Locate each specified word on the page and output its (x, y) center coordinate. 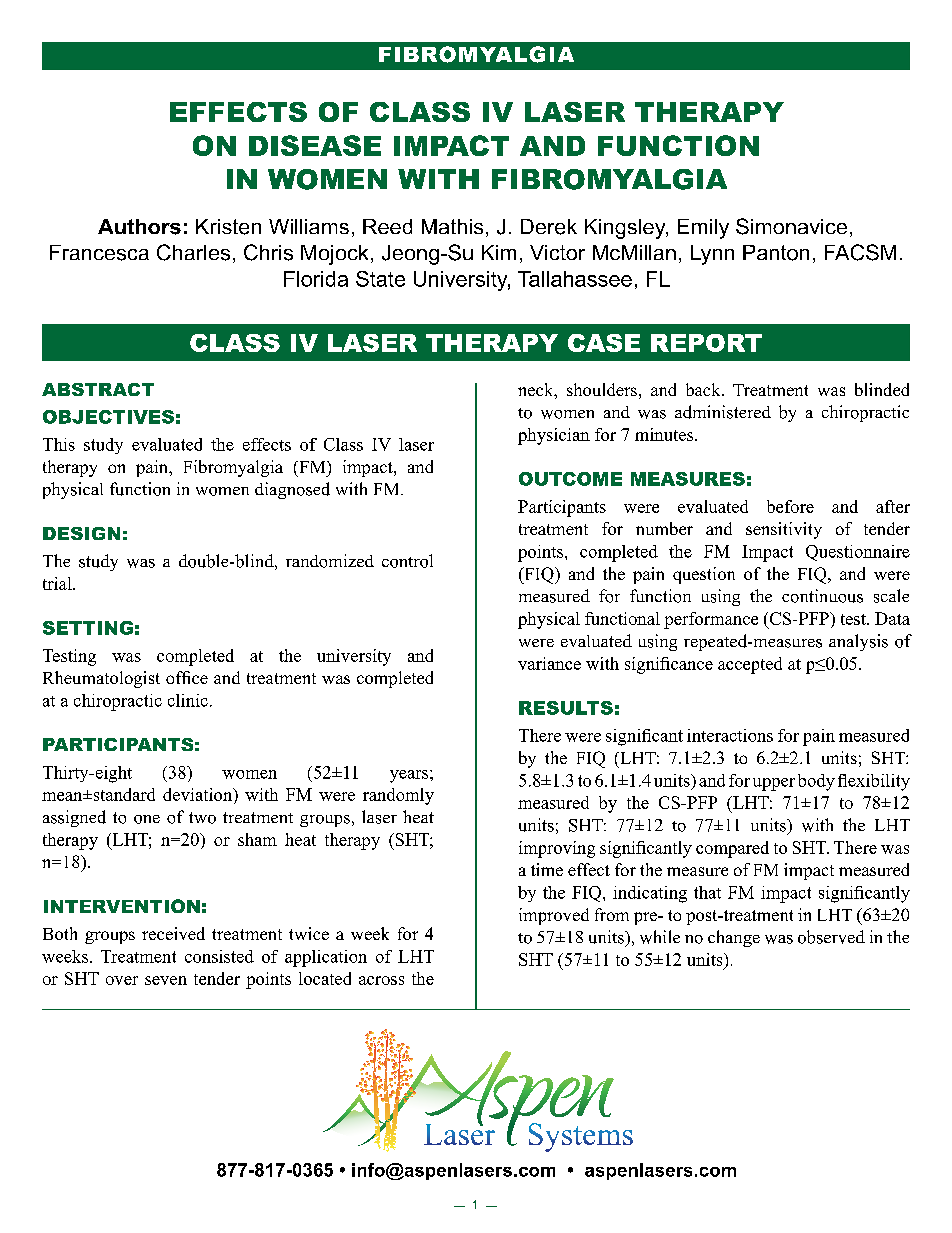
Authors (139, 227)
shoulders (602, 389)
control (407, 561)
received (173, 933)
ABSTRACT (98, 389)
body (816, 782)
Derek (549, 227)
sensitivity (784, 530)
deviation (199, 796)
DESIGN (81, 533)
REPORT (706, 343)
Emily (703, 229)
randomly (398, 796)
